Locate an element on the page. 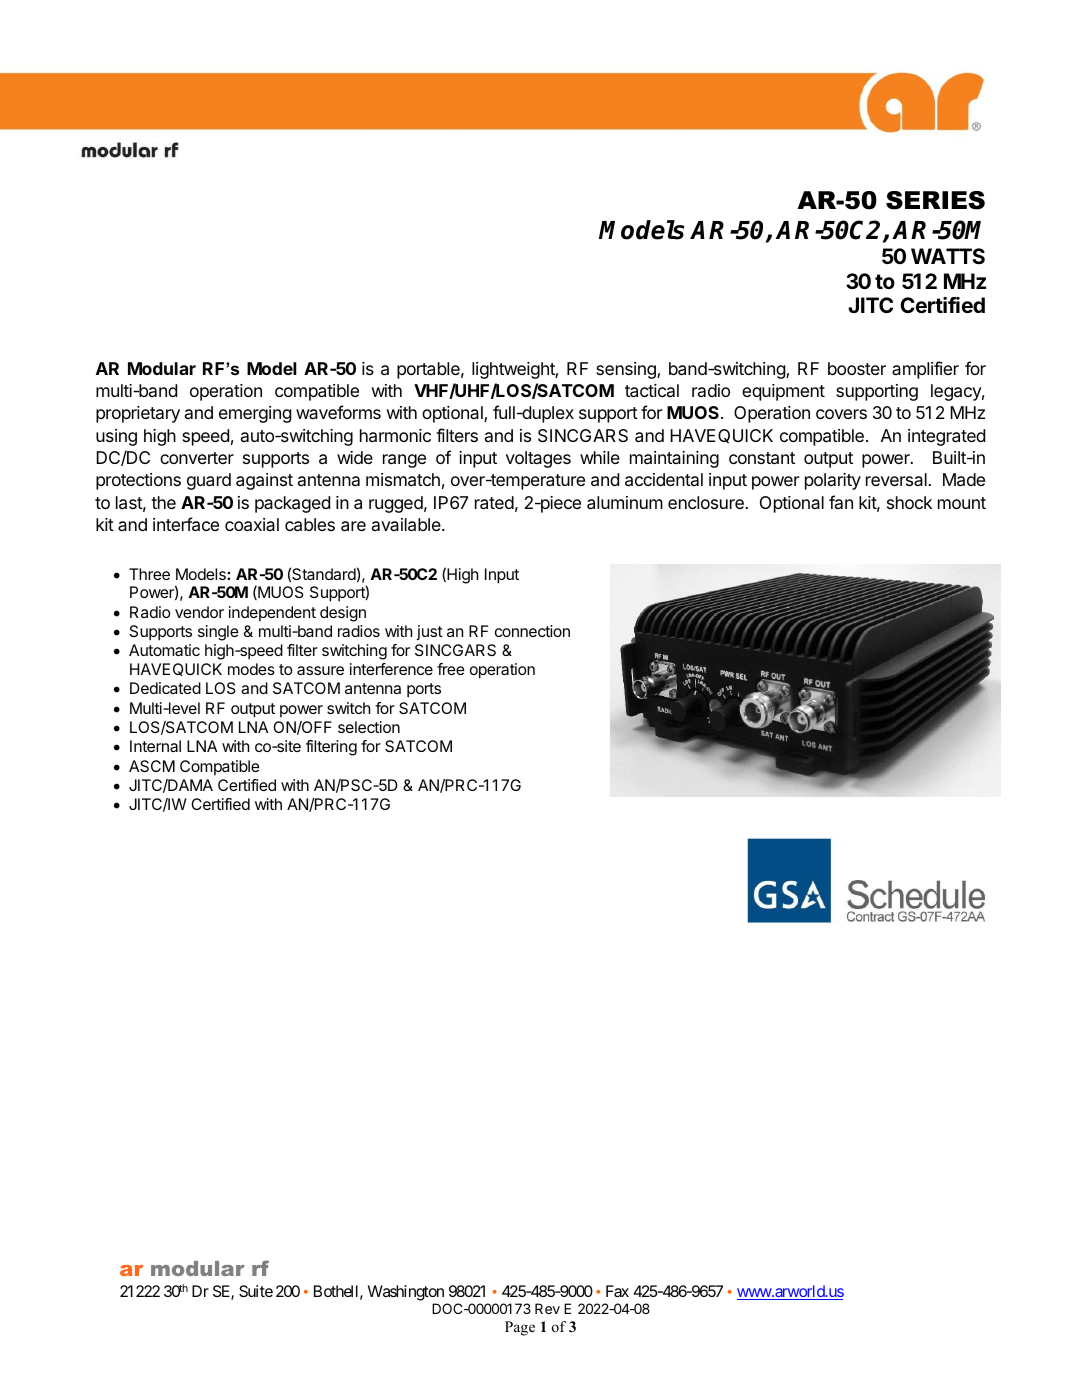  Suite is located at coordinates (256, 1291).
